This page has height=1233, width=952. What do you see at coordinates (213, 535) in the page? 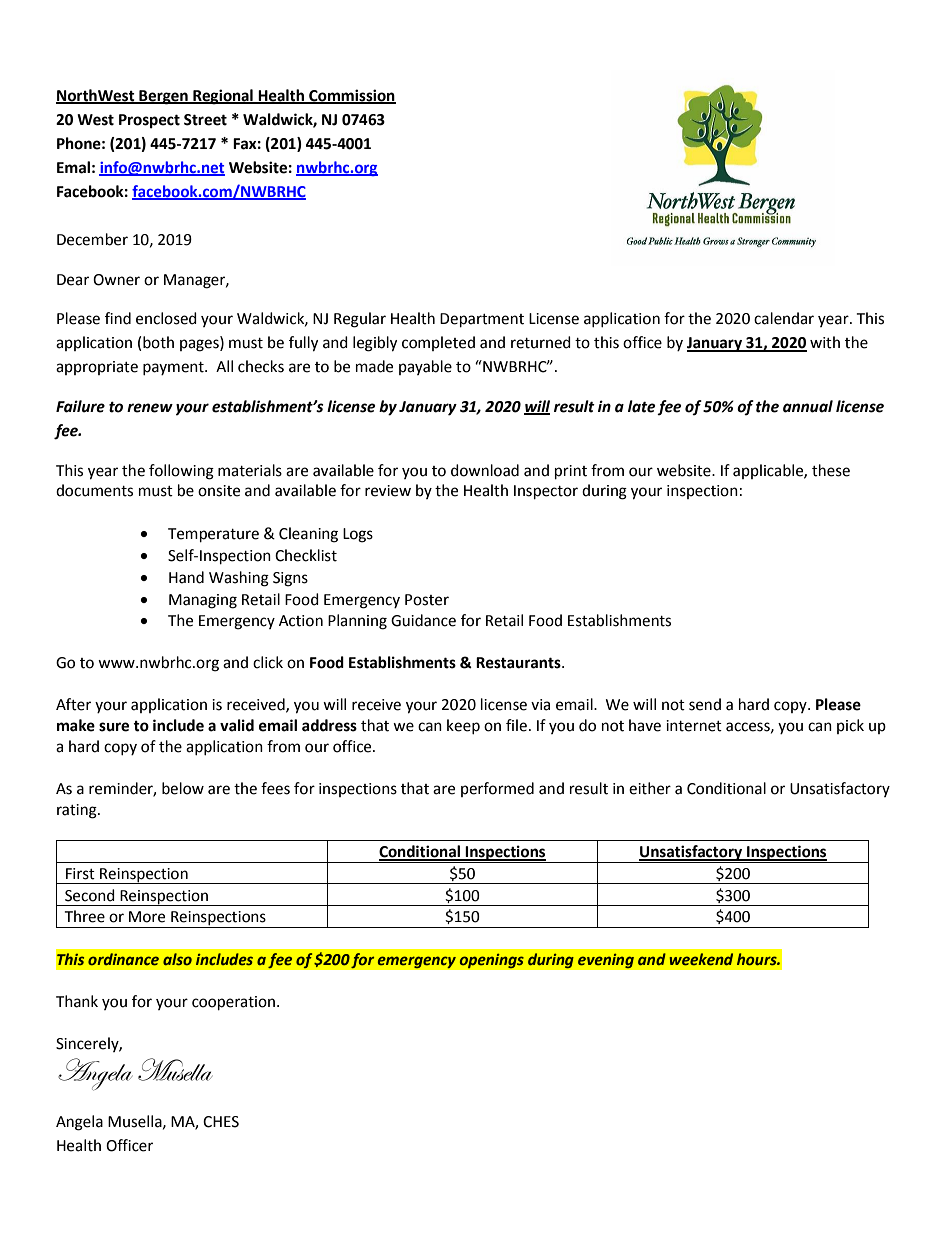
I see `Temperature` at bounding box center [213, 535].
